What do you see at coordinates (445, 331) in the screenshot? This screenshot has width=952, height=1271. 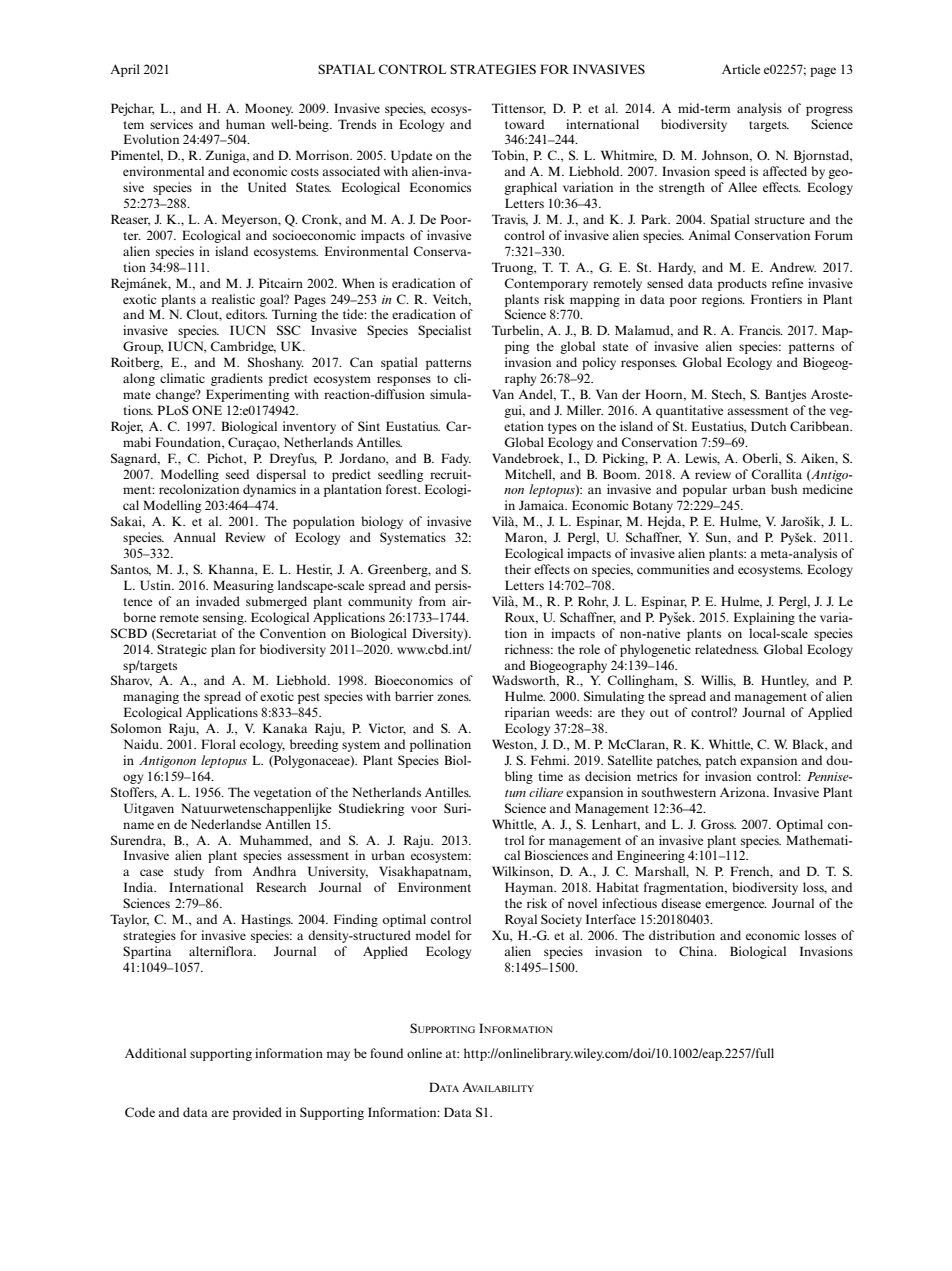 I see `Specialist` at bounding box center [445, 331].
